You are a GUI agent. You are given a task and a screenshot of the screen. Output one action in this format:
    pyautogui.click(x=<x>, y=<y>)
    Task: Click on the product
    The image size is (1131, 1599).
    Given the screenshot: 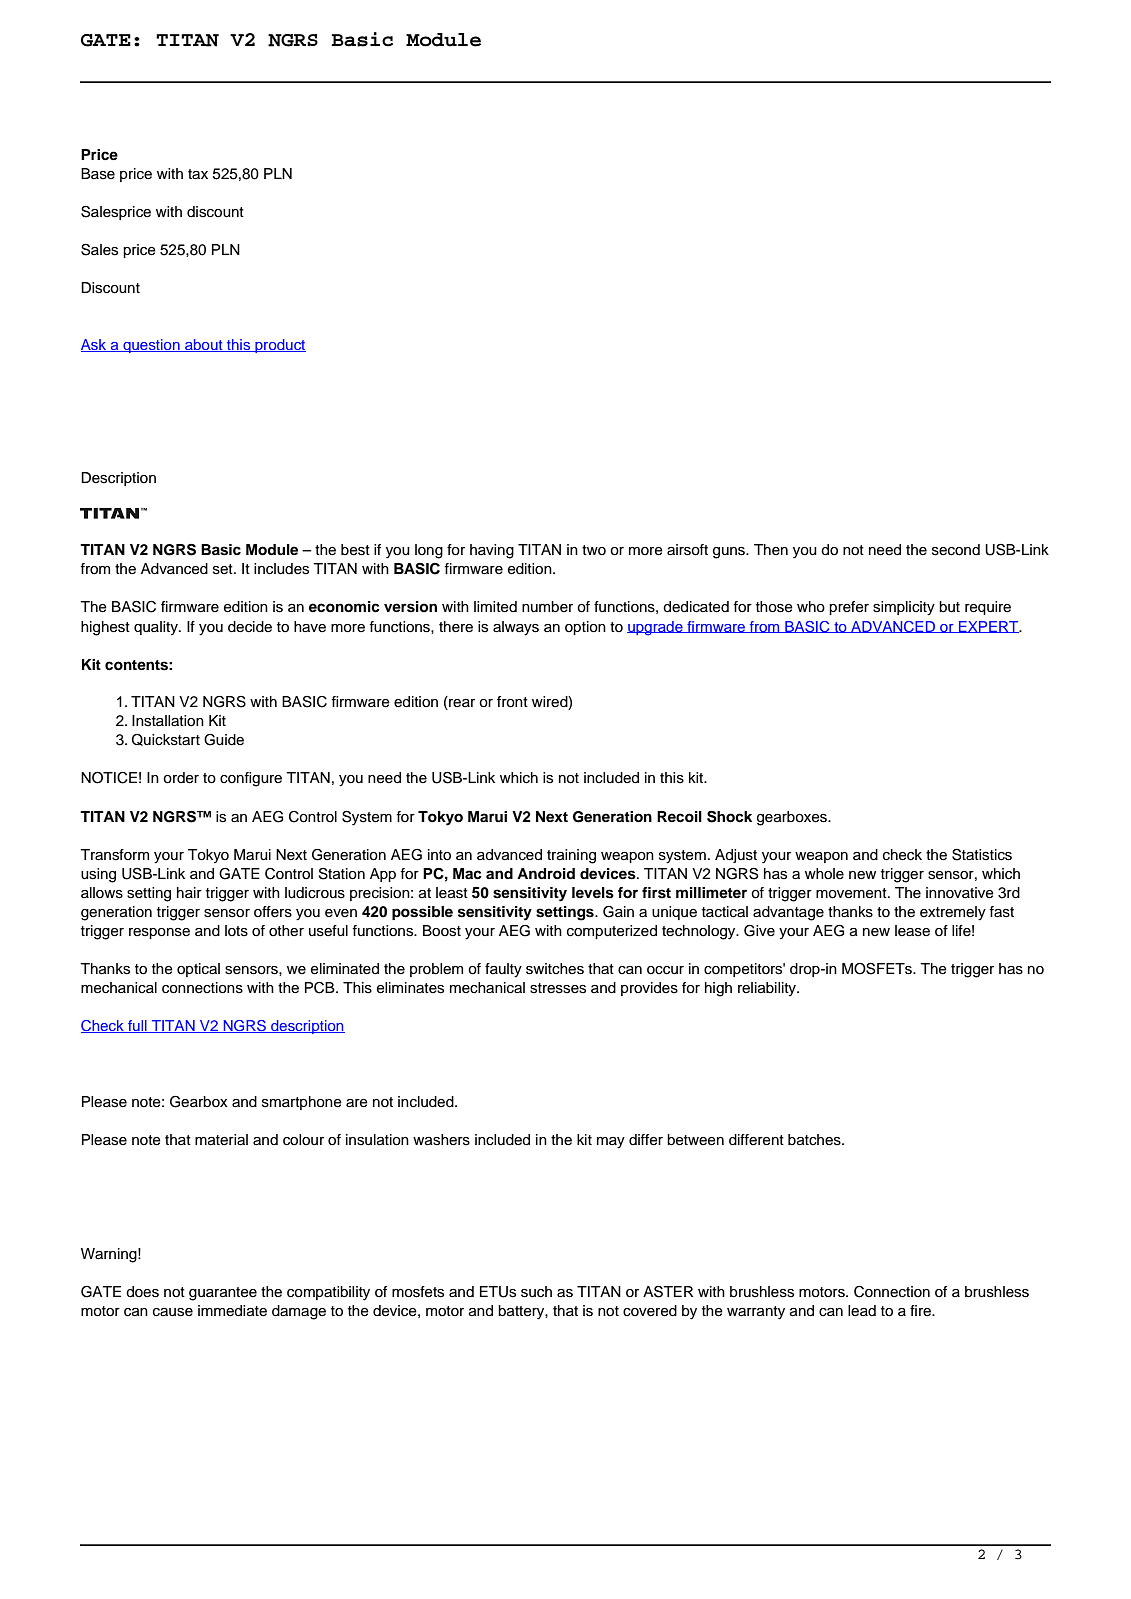 What is the action you would take?
    pyautogui.click(x=279, y=346)
